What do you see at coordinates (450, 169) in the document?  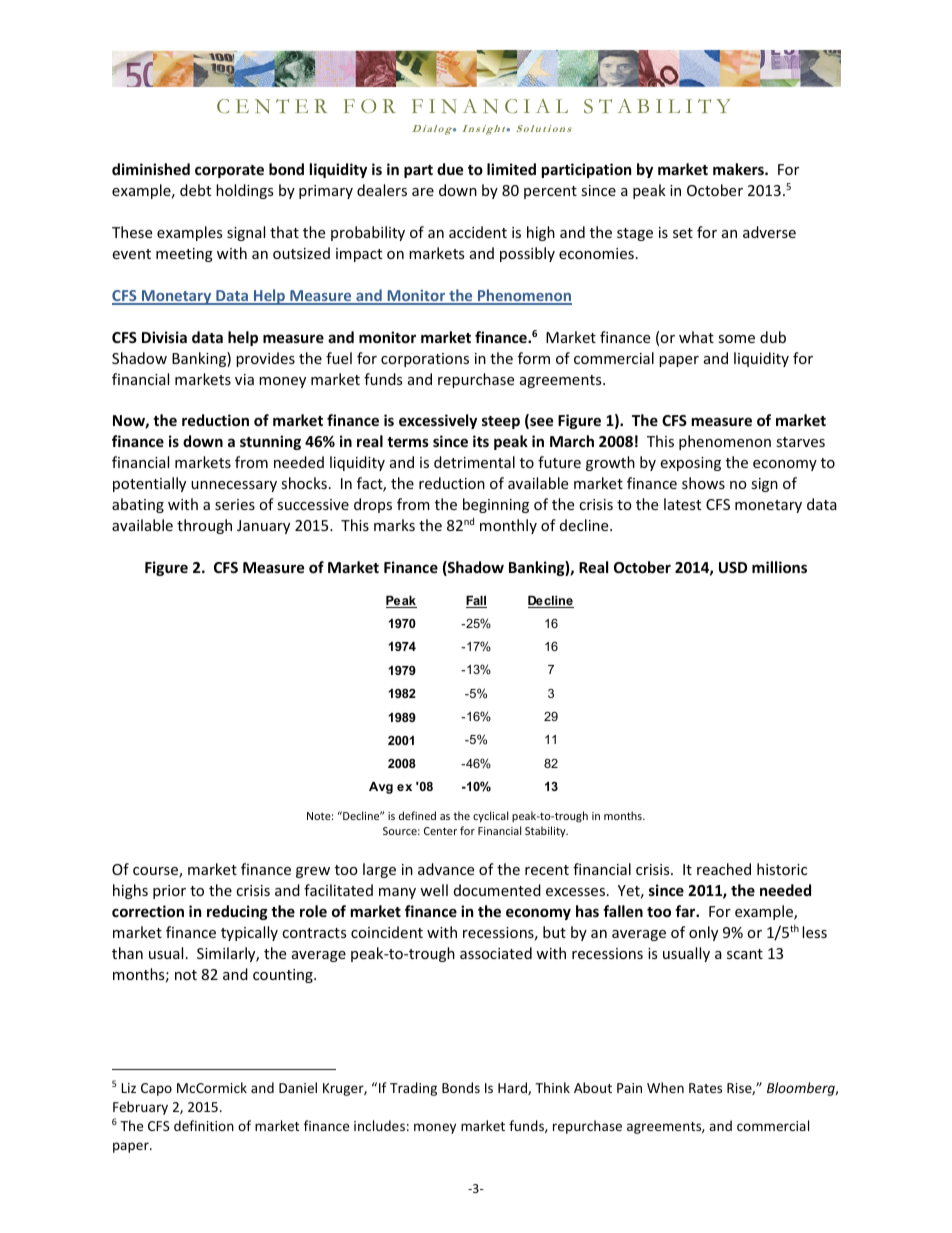 I see `due` at bounding box center [450, 169].
